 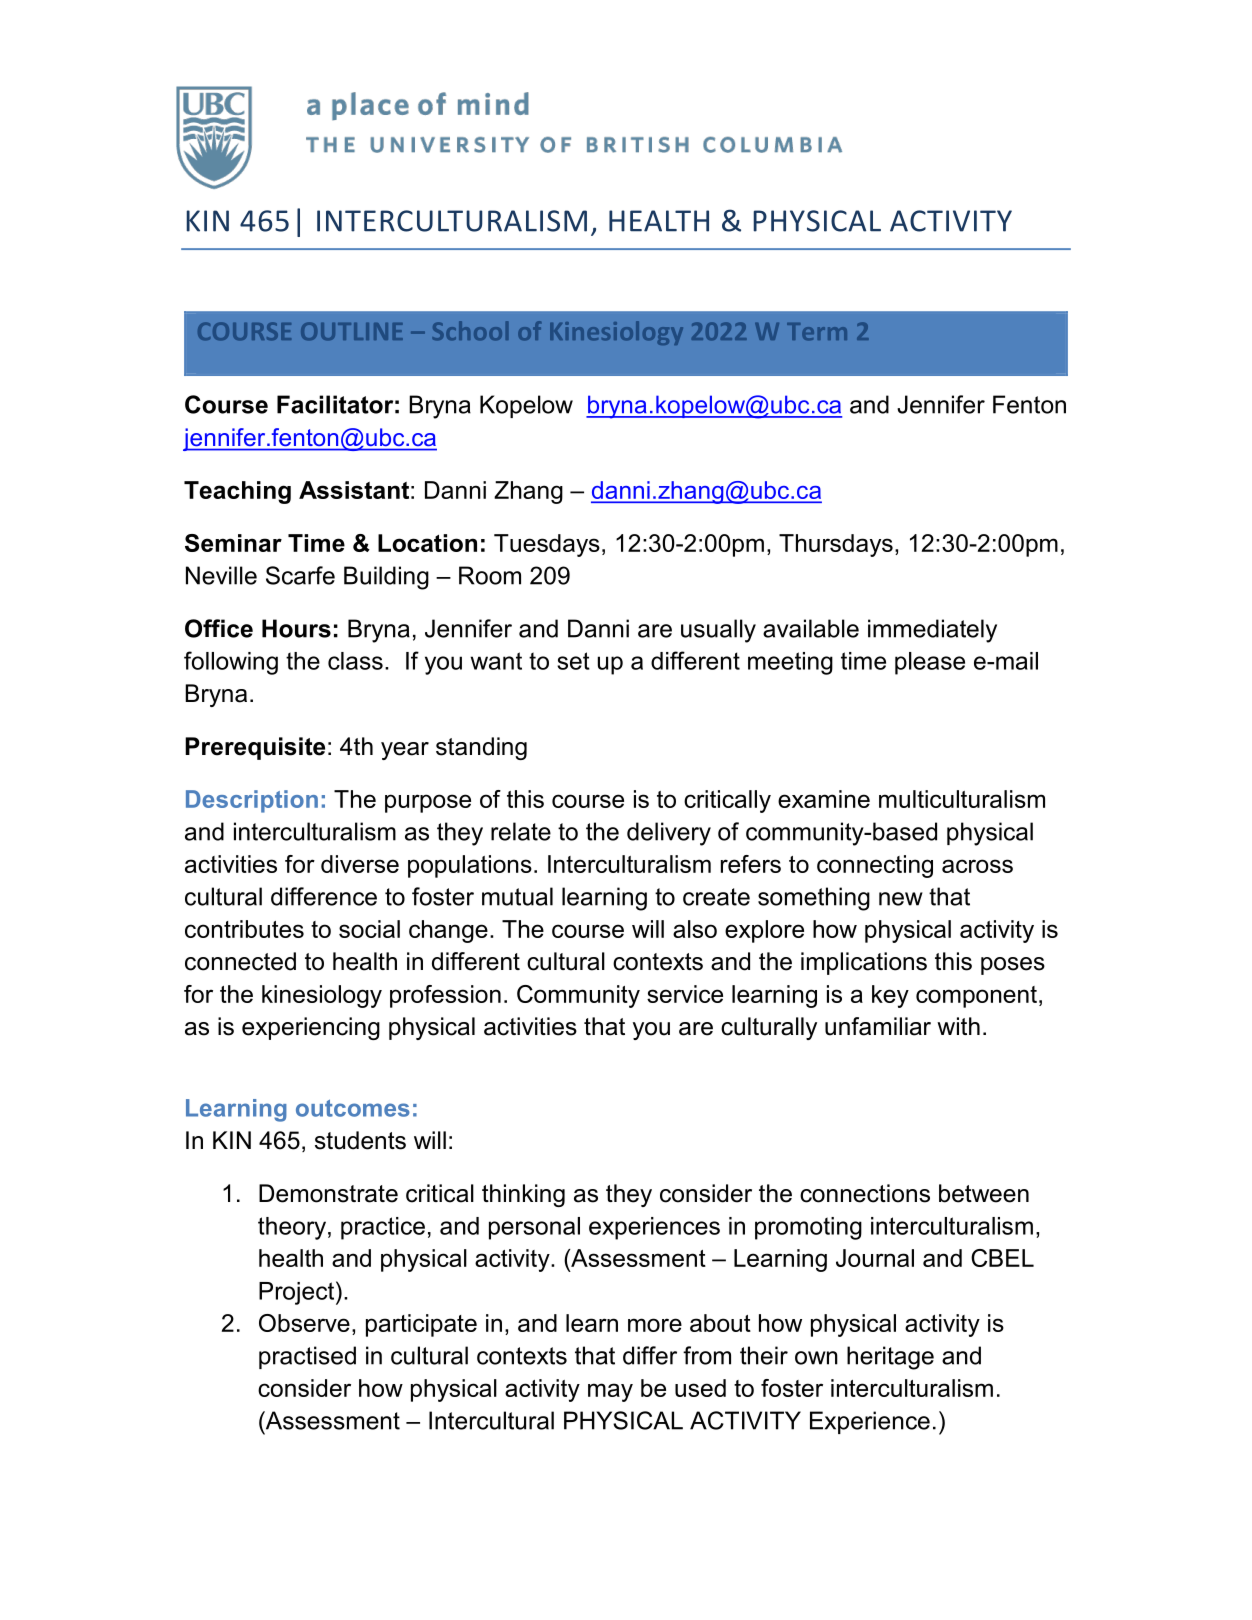 What do you see at coordinates (878, 1026) in the screenshot?
I see `unfamiliar` at bounding box center [878, 1026].
